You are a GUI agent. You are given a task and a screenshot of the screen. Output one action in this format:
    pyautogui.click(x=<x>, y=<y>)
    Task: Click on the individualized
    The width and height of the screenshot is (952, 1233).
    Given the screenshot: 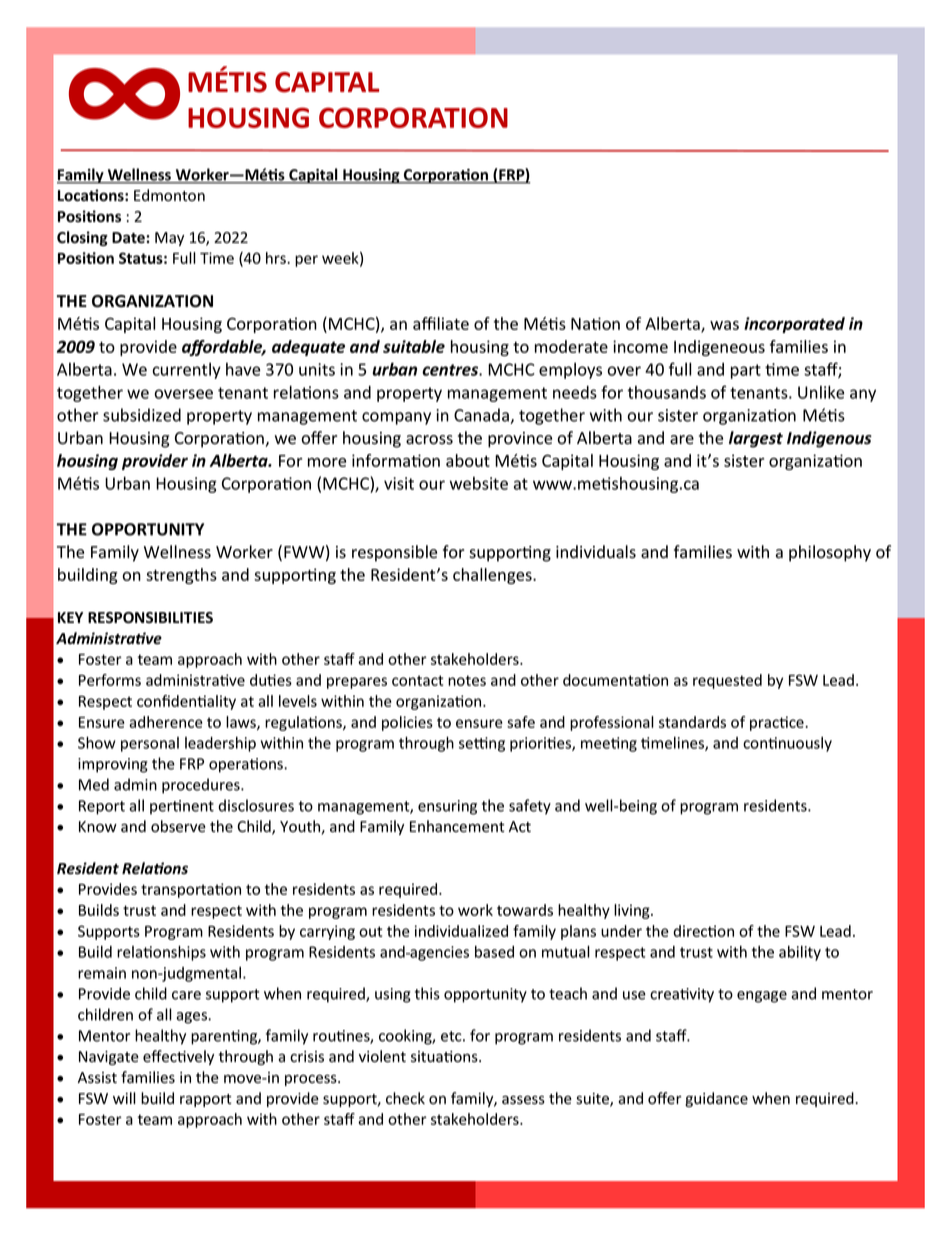 What is the action you would take?
    pyautogui.click(x=461, y=931)
